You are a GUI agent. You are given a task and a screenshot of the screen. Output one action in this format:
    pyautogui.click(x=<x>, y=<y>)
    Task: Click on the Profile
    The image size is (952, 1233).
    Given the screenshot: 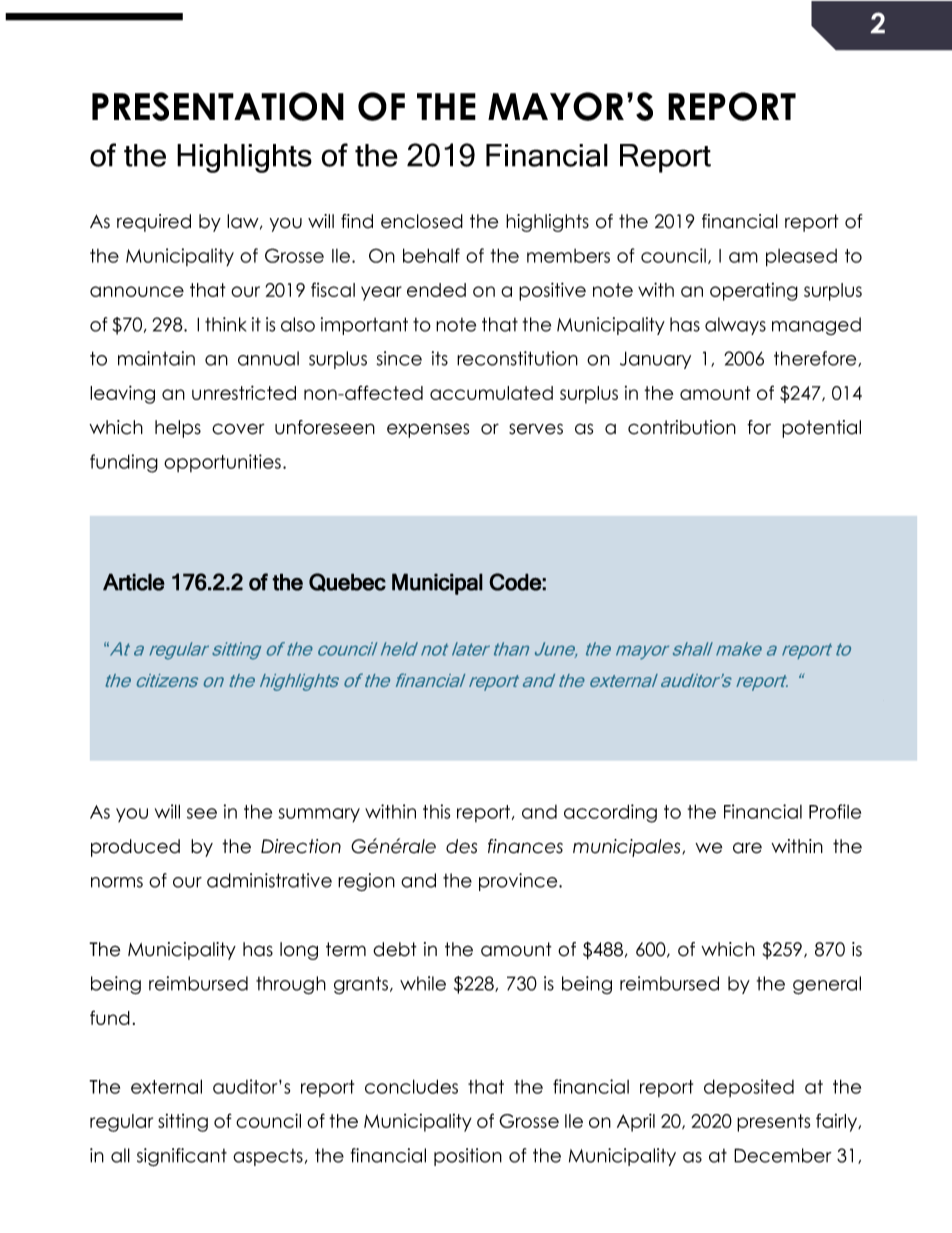 What is the action you would take?
    pyautogui.click(x=835, y=811)
